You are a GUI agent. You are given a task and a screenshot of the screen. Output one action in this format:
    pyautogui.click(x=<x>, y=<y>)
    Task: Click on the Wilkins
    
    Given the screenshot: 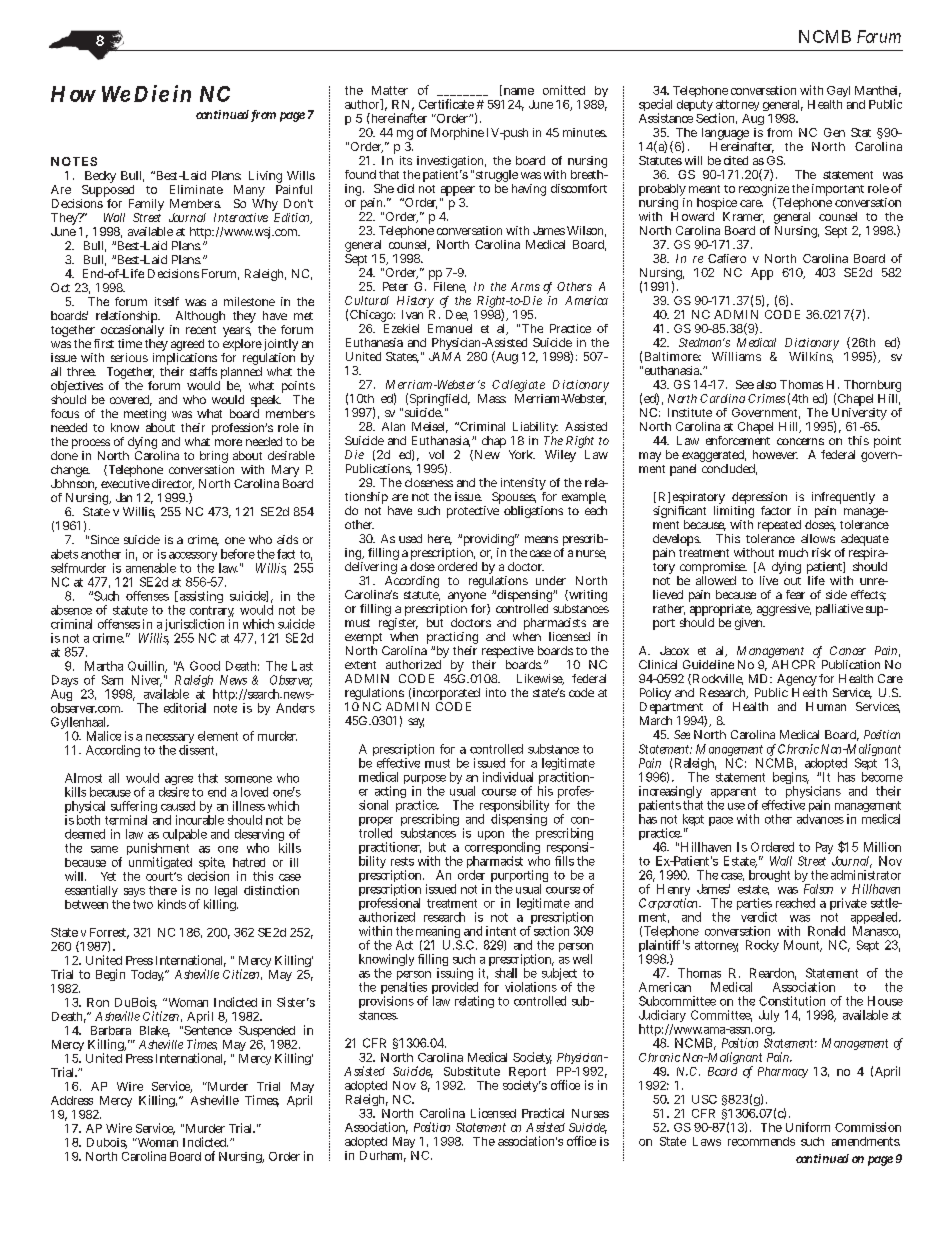 What is the action you would take?
    pyautogui.click(x=811, y=356)
